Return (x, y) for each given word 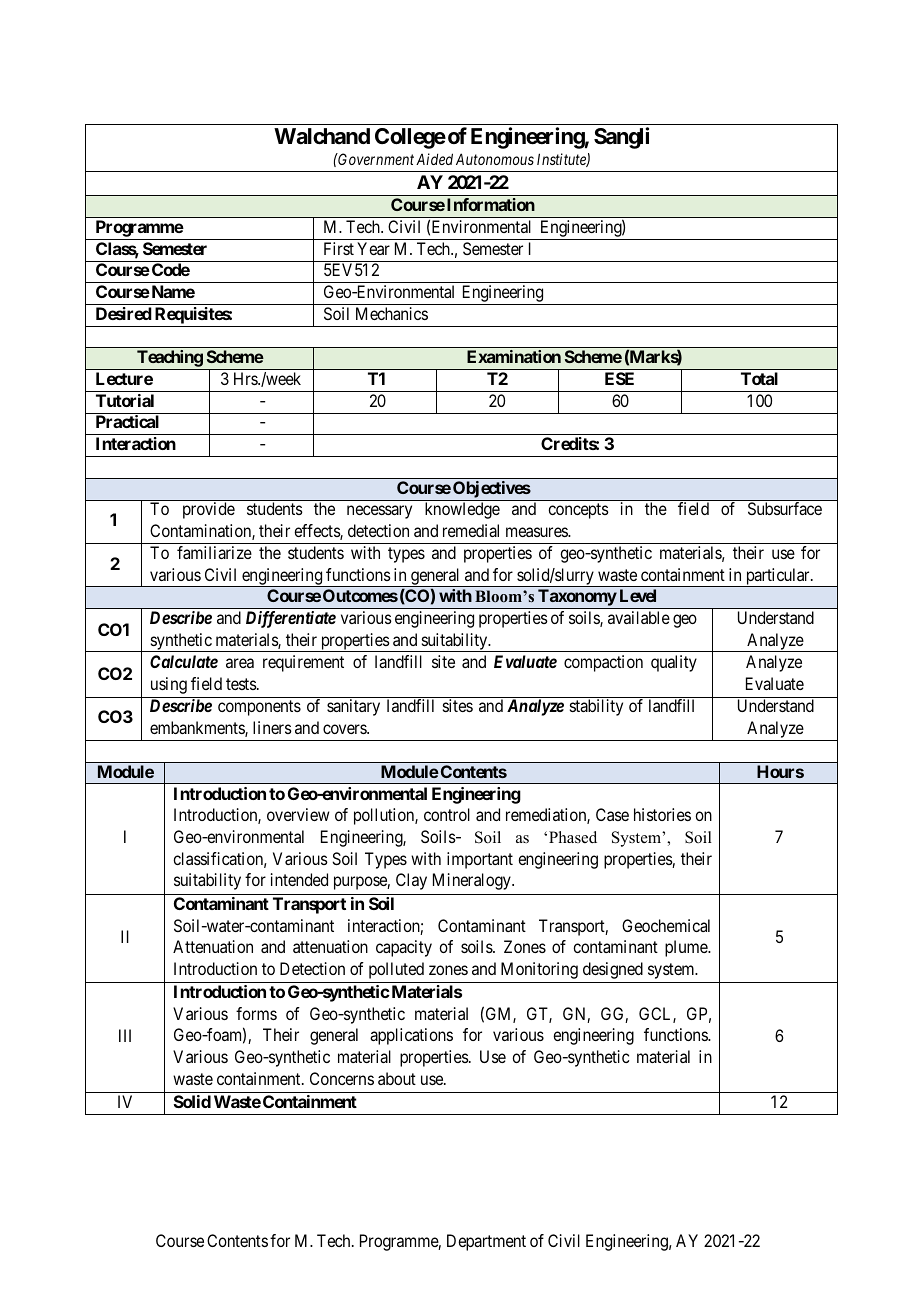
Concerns (342, 1078)
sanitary (353, 707)
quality (674, 663)
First (339, 248)
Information (491, 204)
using (169, 685)
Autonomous (495, 159)
